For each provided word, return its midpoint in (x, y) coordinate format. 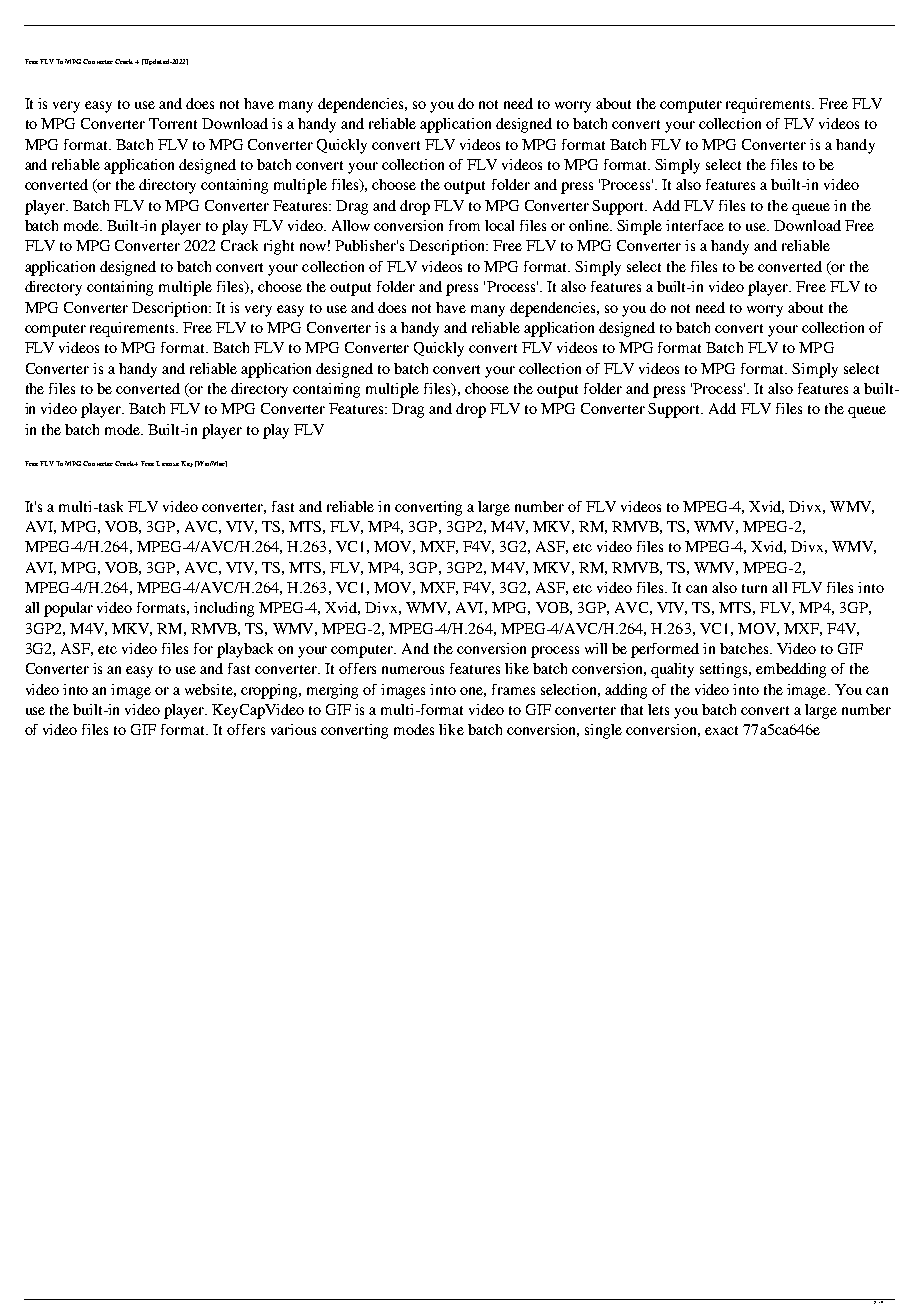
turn (754, 588)
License (167, 463)
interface (695, 225)
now (313, 247)
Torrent (173, 123)
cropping (271, 691)
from (464, 225)
